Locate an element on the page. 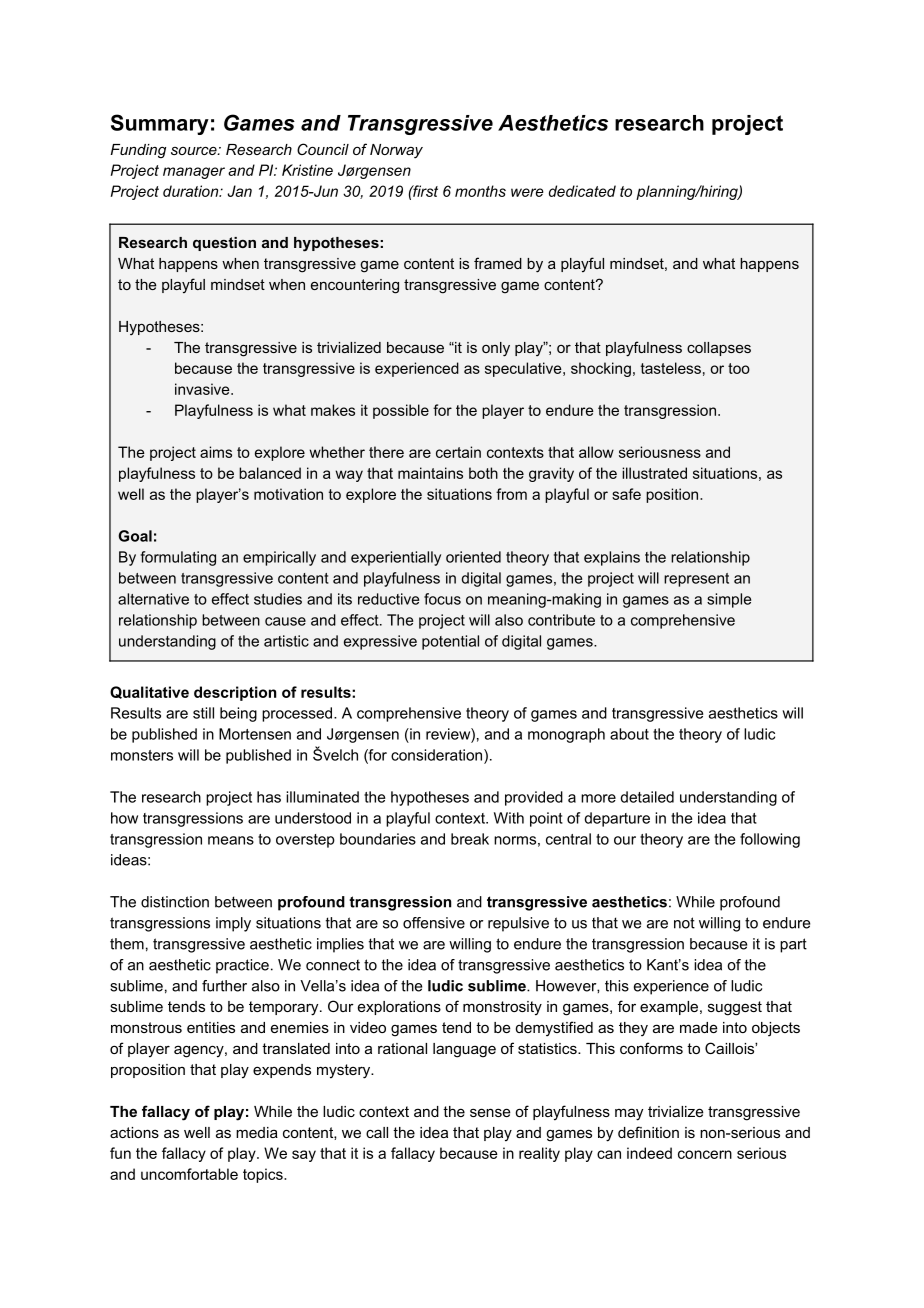 This page has width=924, height=1308. aims is located at coordinates (216, 452).
